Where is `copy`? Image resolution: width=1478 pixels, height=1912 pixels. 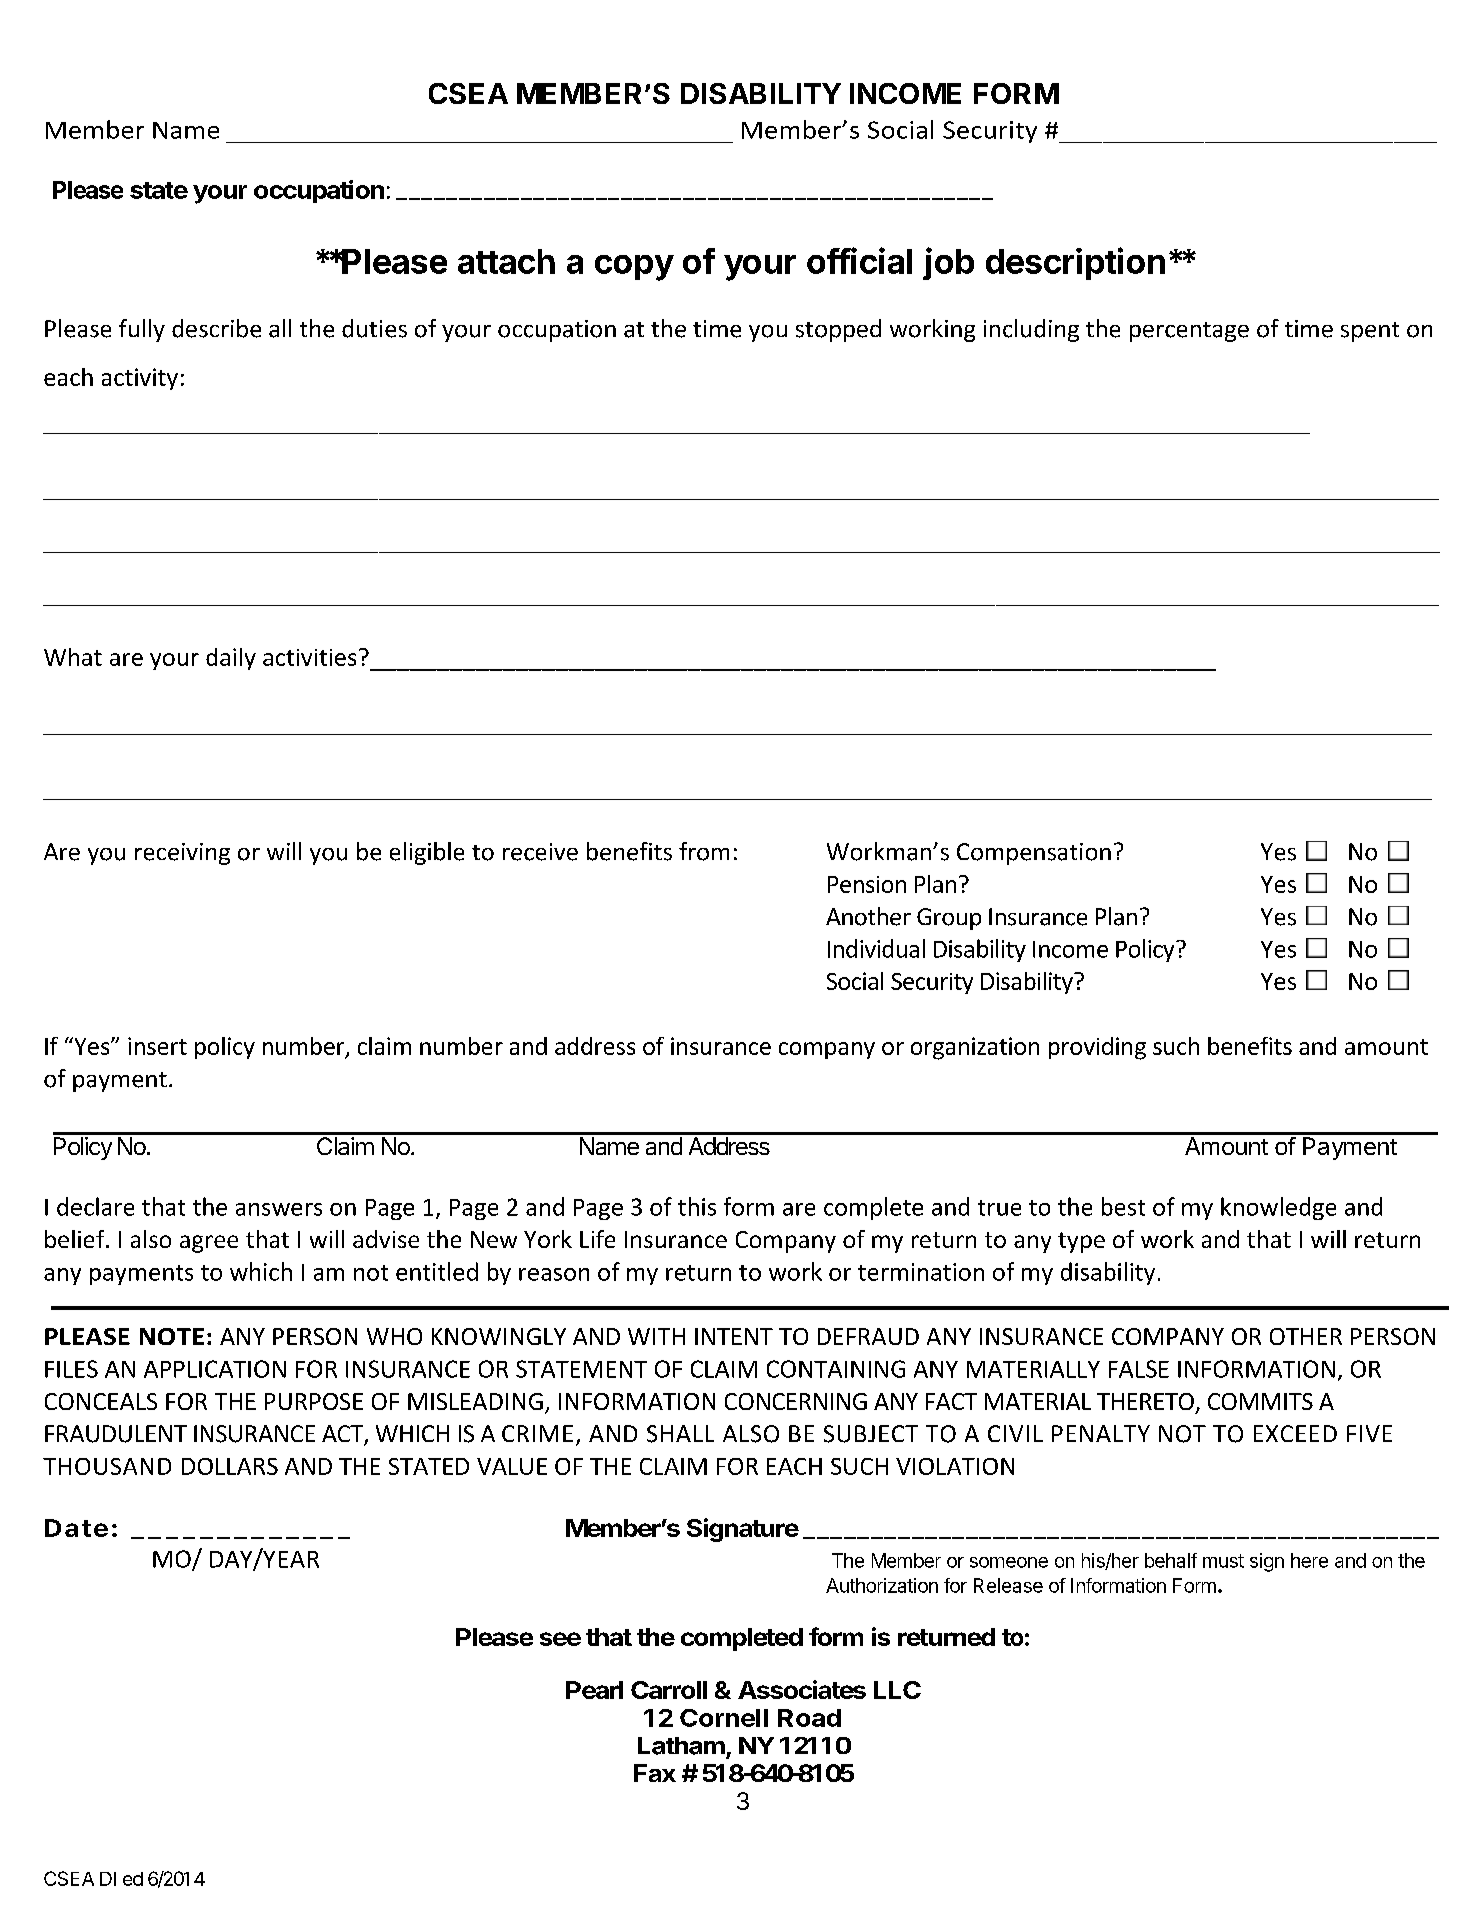
copy is located at coordinates (634, 268).
